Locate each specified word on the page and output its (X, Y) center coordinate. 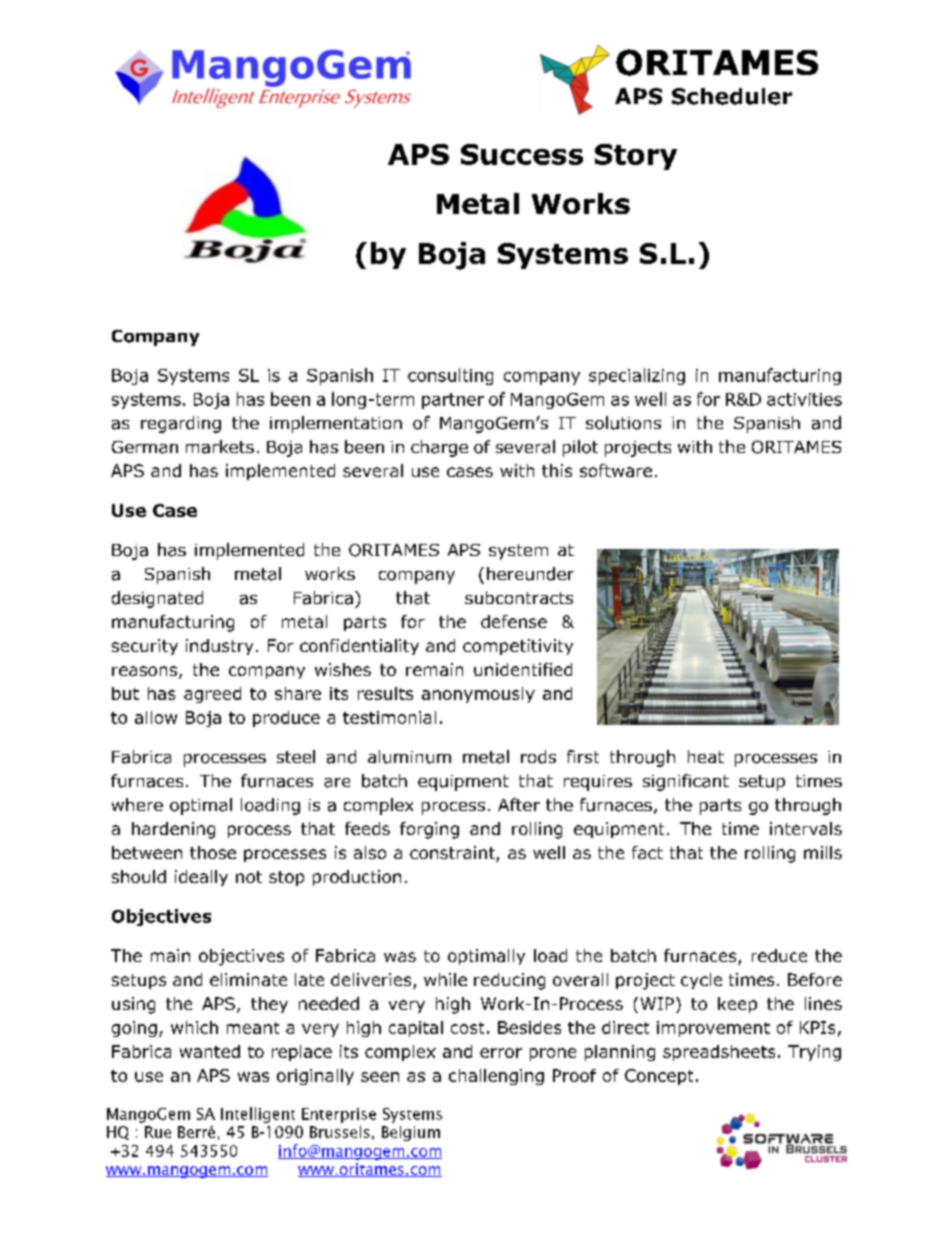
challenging (496, 1077)
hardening (173, 830)
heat (706, 756)
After (519, 804)
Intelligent (258, 1115)
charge (439, 448)
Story (636, 157)
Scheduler (732, 96)
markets (220, 447)
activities (804, 399)
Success (522, 154)
